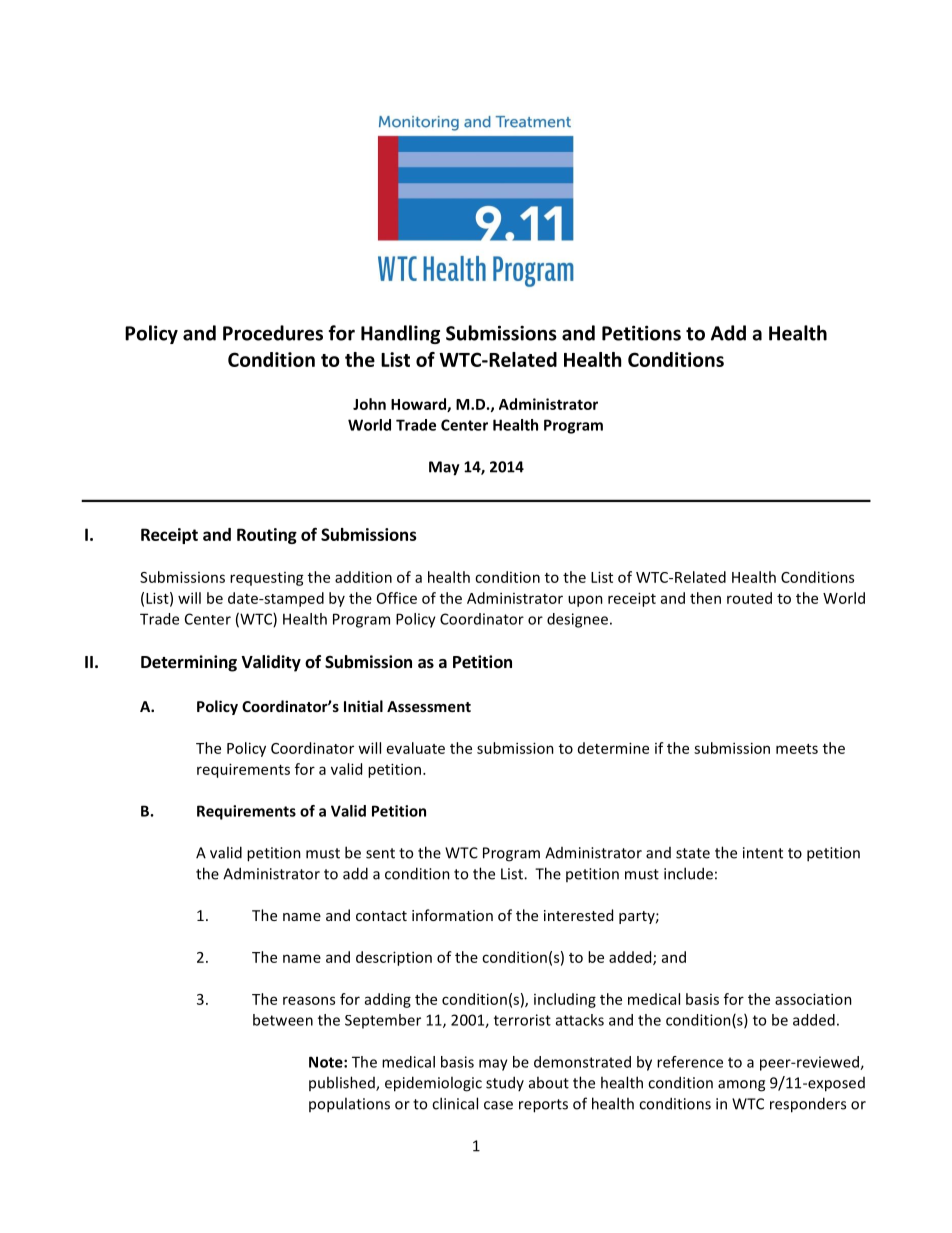 Image resolution: width=952 pixels, height=1233 pixels. I want to click on sent, so click(380, 853).
